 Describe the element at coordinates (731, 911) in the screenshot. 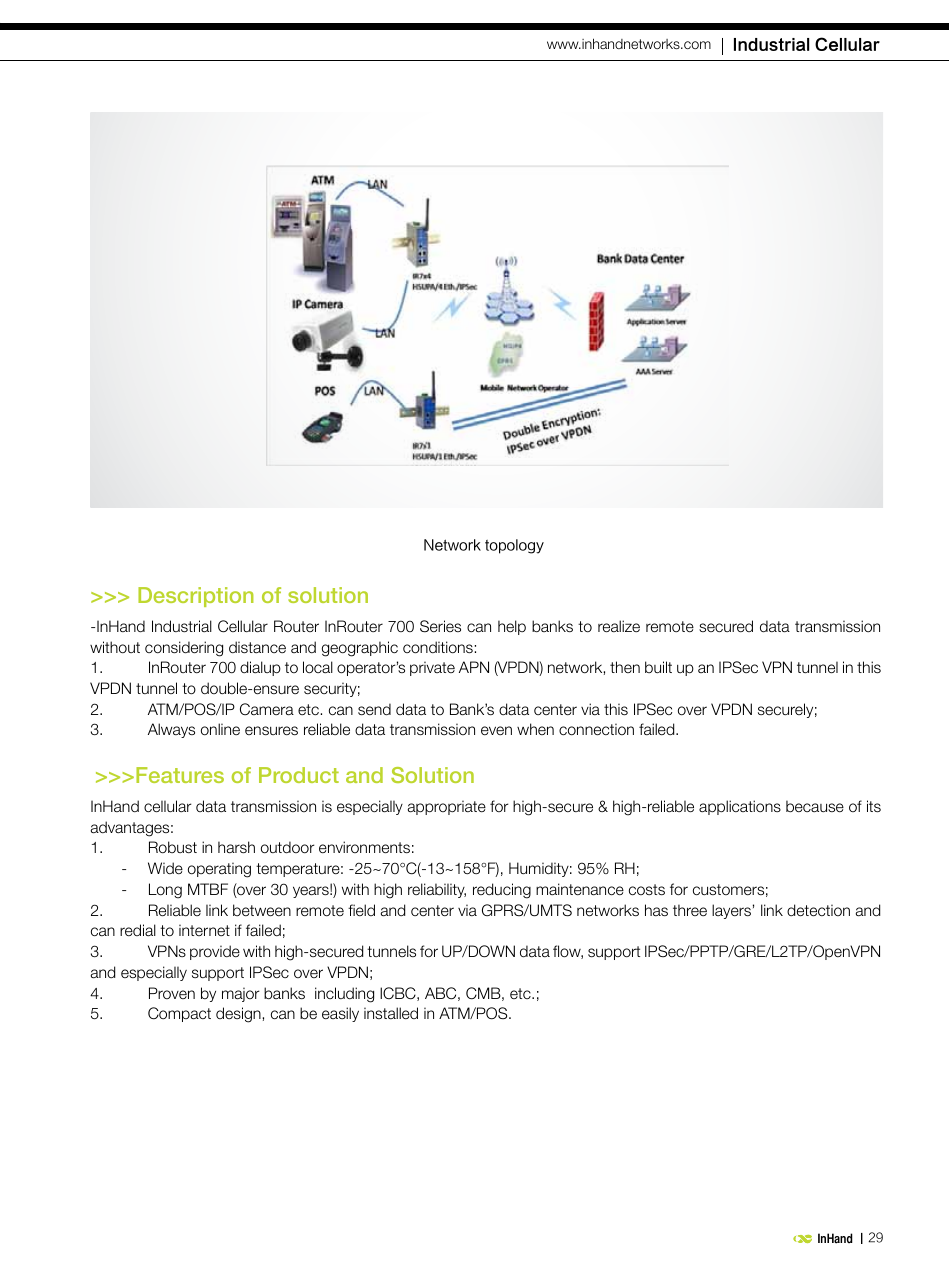

I see `layers` at that location.
